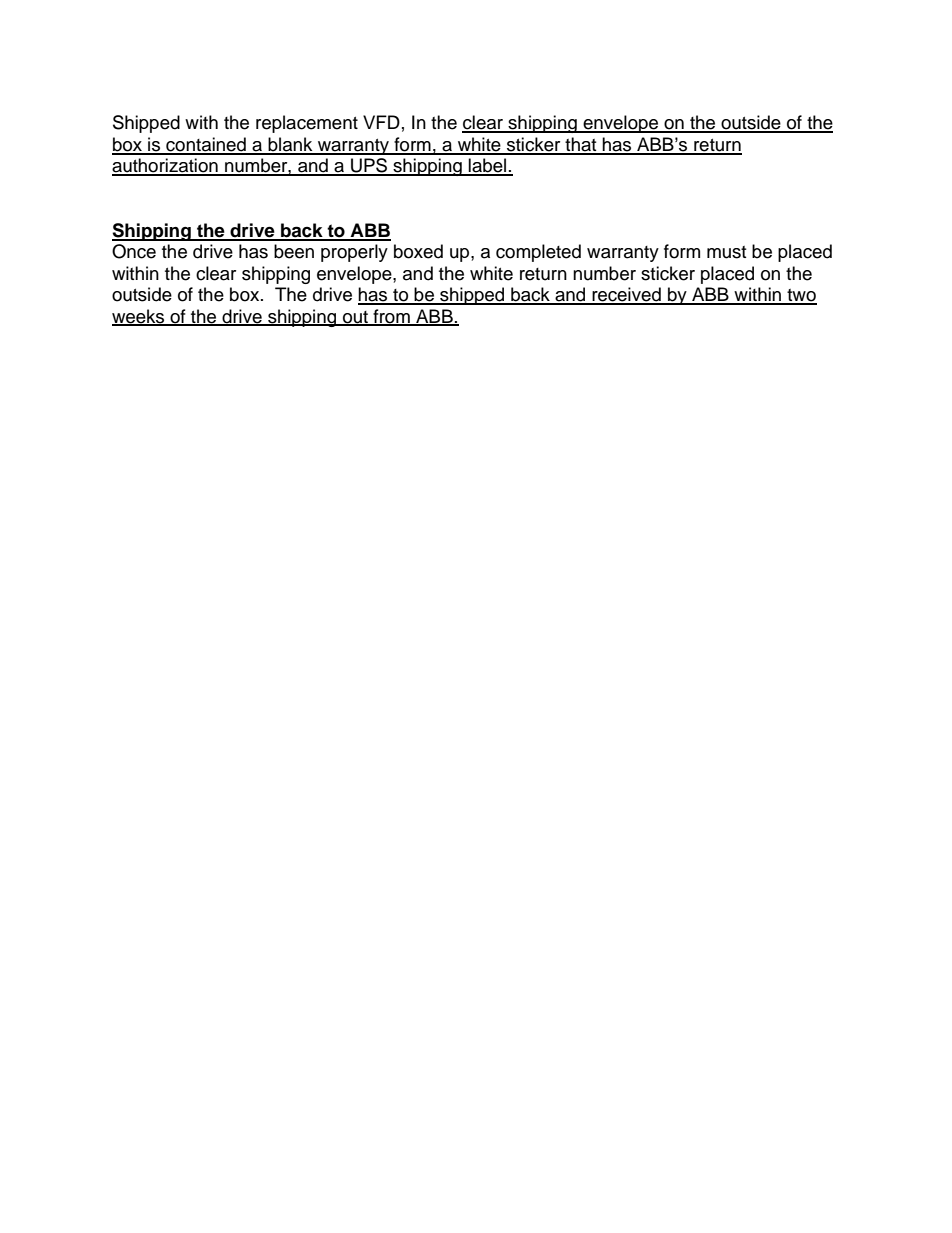  Describe the element at coordinates (381, 122) in the screenshot. I see `VFD` at that location.
